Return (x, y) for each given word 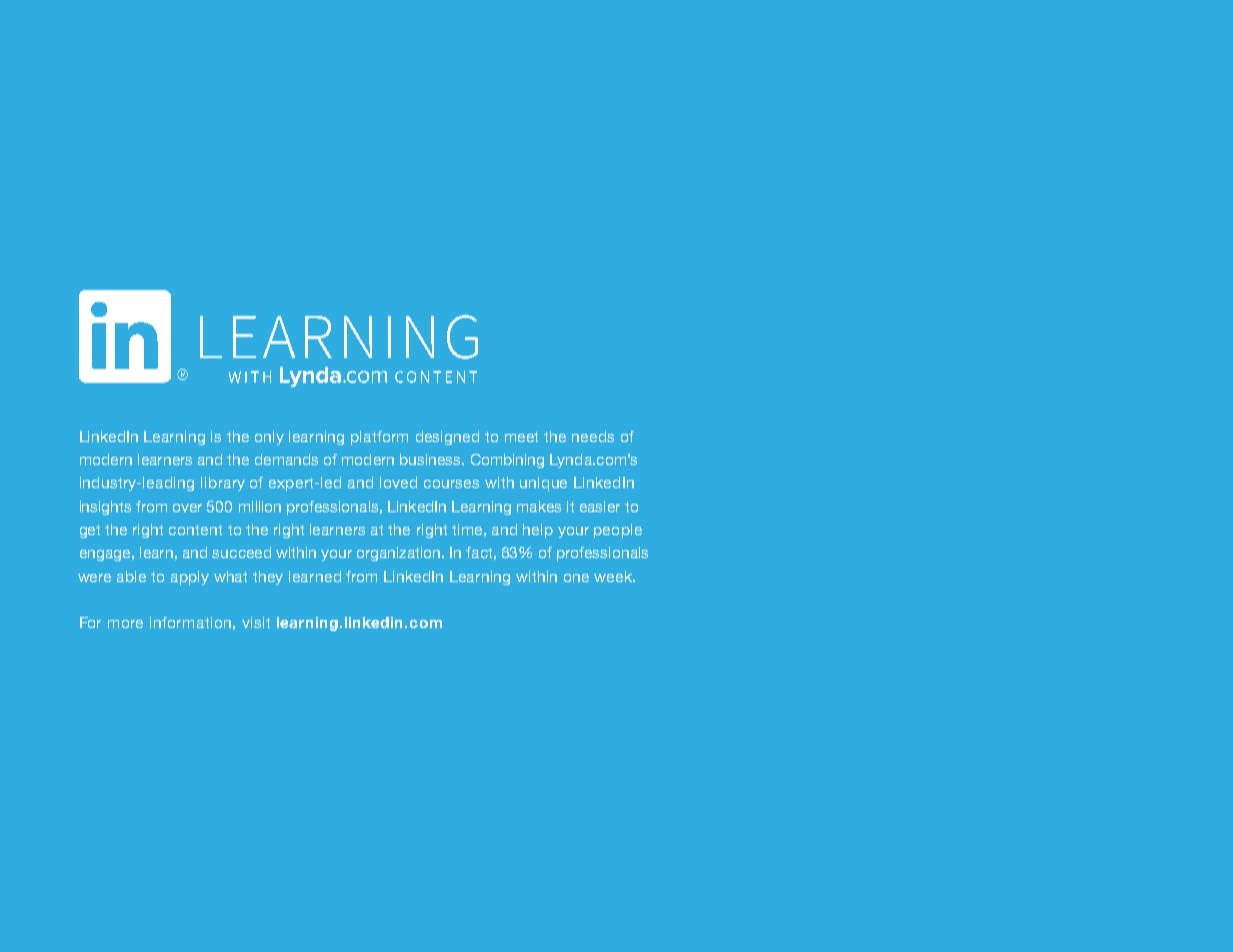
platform (379, 438)
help (538, 531)
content (195, 530)
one (576, 578)
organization (400, 554)
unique (543, 484)
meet (521, 437)
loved (398, 482)
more (125, 624)
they (268, 578)
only (269, 438)
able (131, 576)
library (223, 484)
